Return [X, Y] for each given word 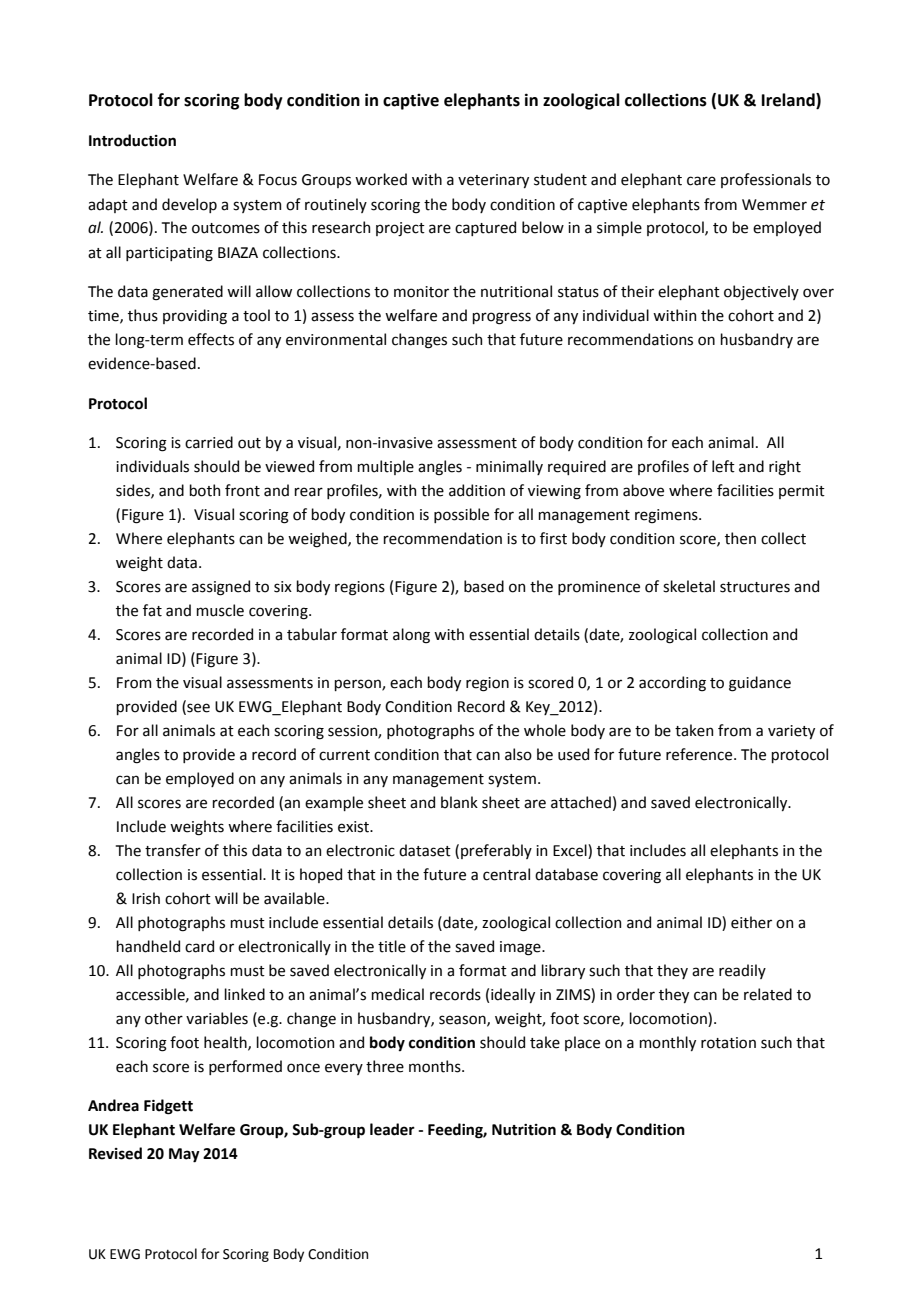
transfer [173, 850]
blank [459, 802]
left [723, 466]
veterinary [493, 181]
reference [700, 754]
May [184, 1155]
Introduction [132, 140]
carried [209, 442]
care [701, 181]
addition [477, 490]
